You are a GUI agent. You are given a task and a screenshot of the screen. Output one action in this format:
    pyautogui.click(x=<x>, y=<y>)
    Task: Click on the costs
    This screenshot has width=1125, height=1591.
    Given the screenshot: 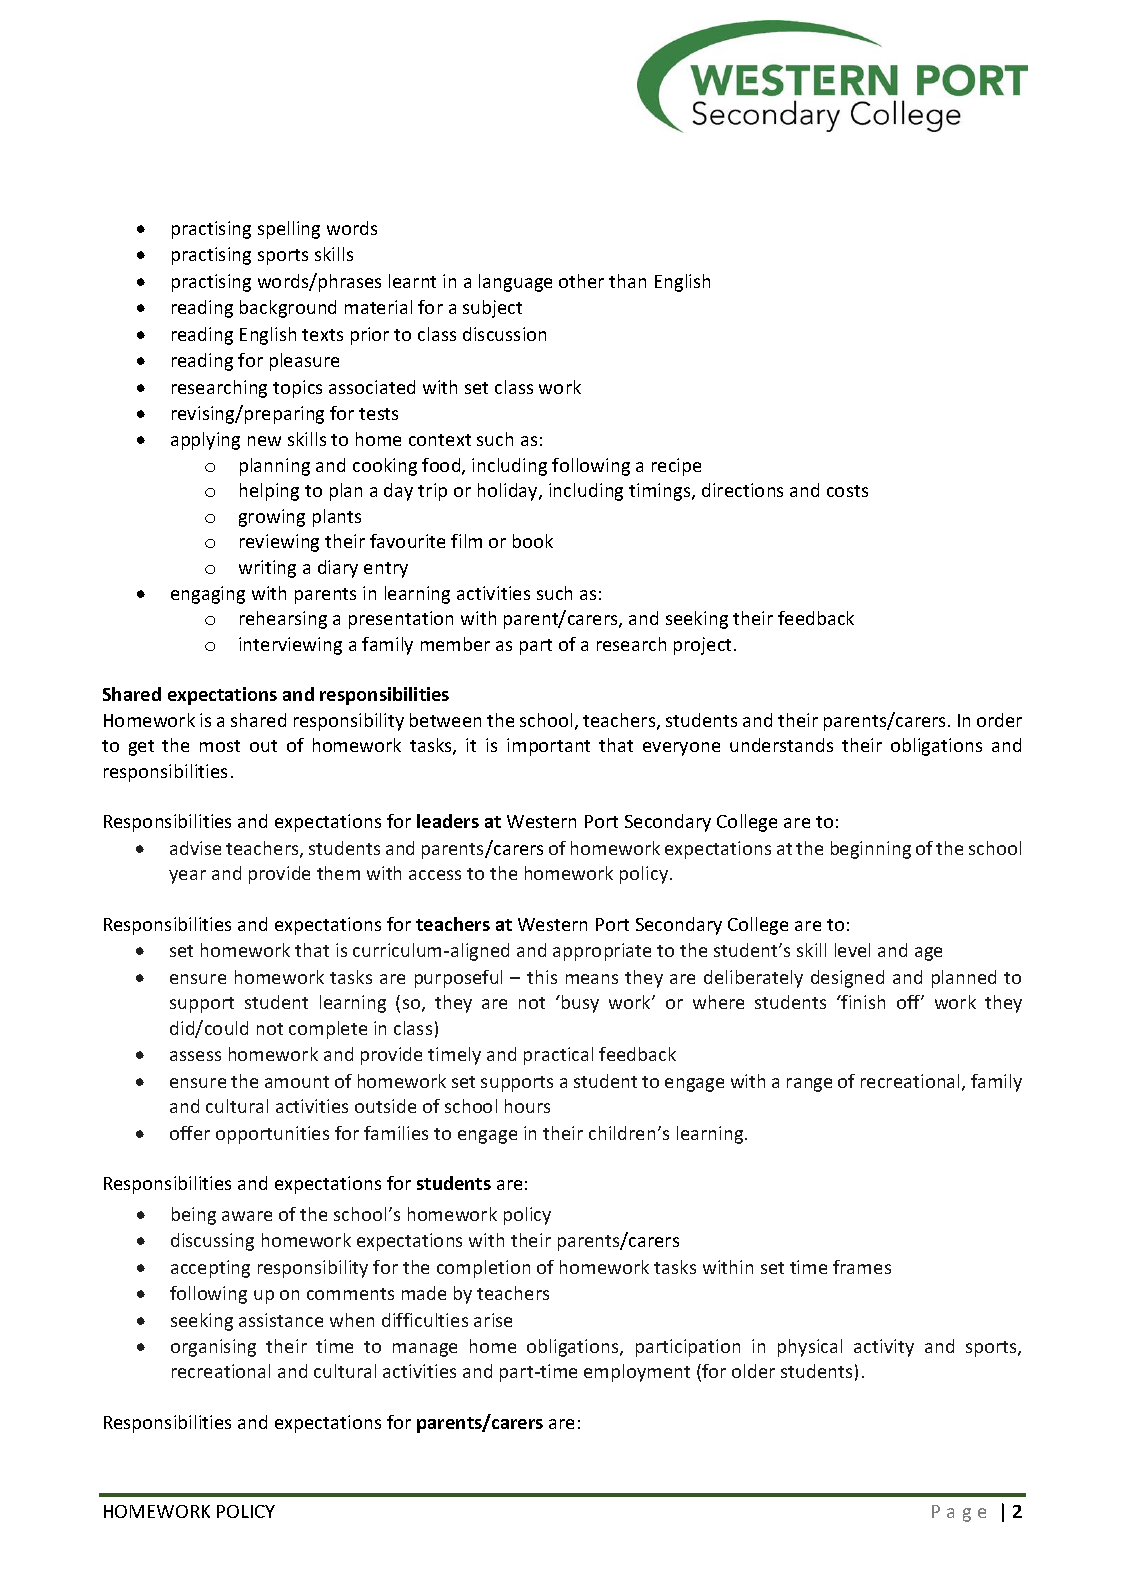 What is the action you would take?
    pyautogui.click(x=847, y=491)
